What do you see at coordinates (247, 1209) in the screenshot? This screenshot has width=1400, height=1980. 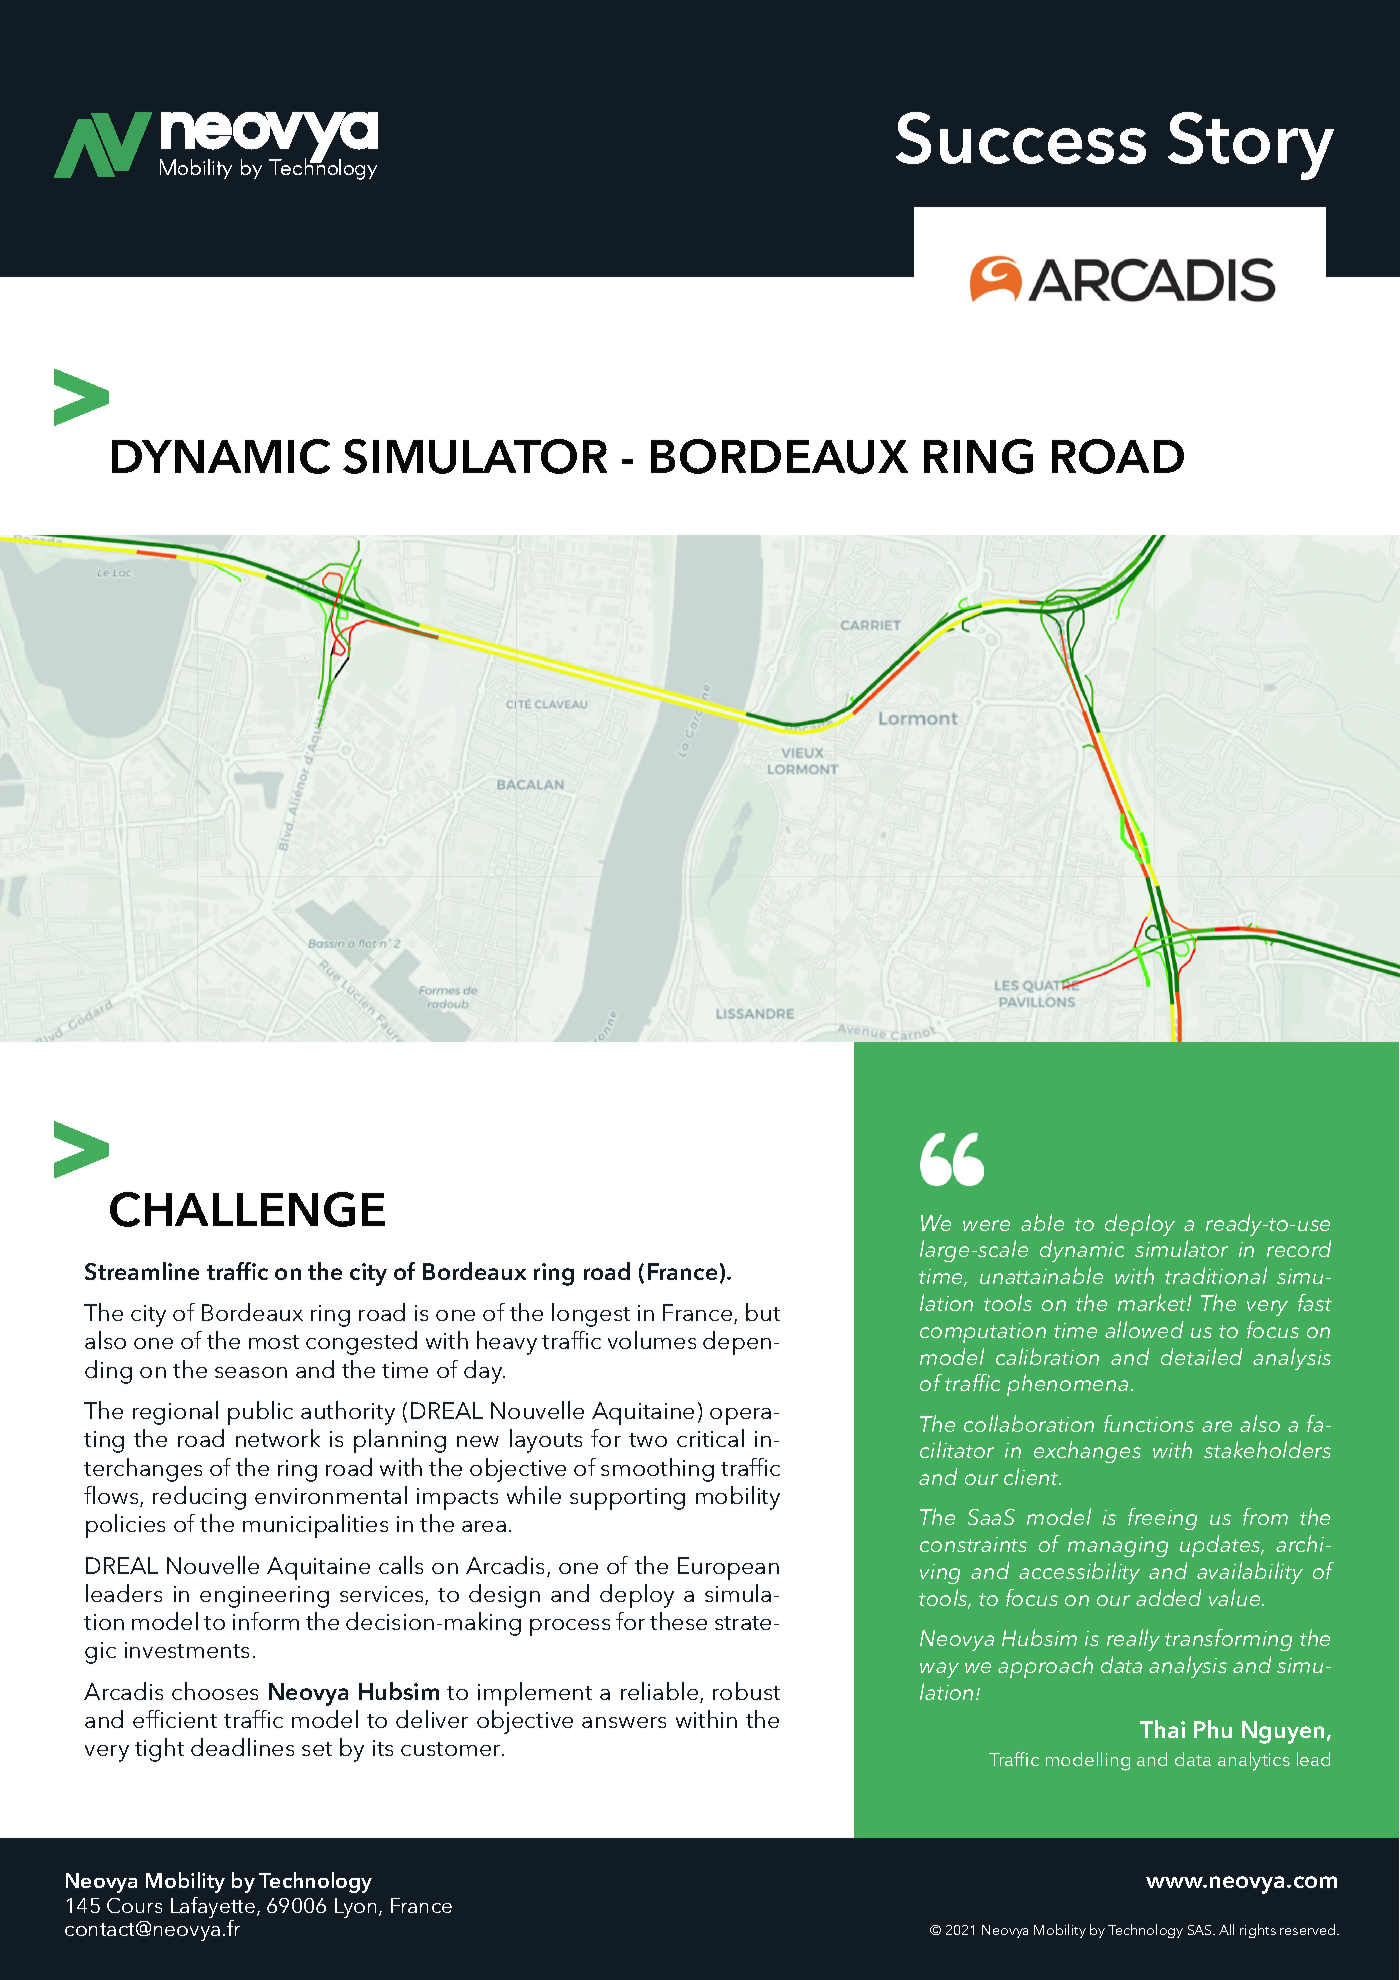 I see `CHALLENGE` at bounding box center [247, 1209].
